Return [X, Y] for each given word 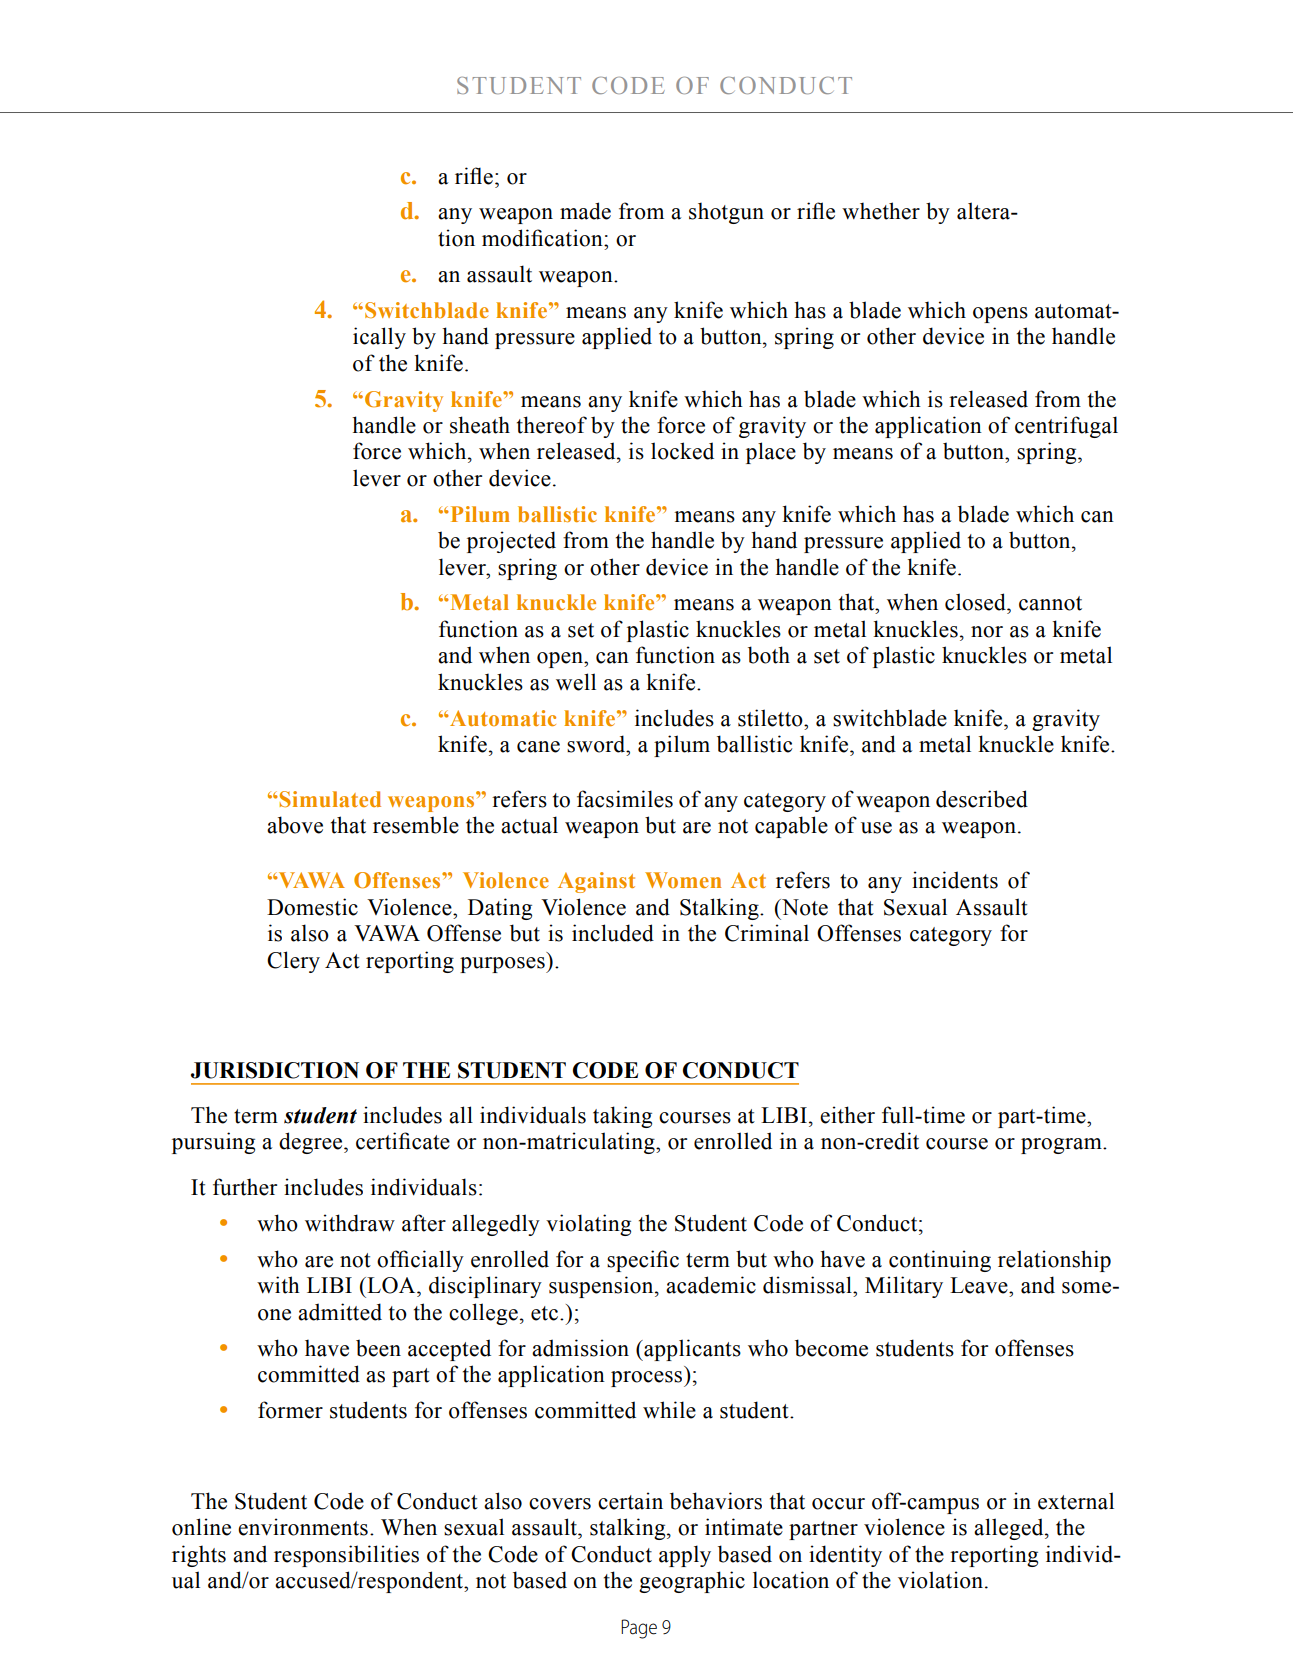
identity [845, 1556]
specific [643, 1261]
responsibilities [346, 1556]
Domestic [312, 907]
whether [881, 211]
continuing [940, 1261]
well [576, 682]
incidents [955, 880]
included [613, 933]
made [585, 211]
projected [511, 542]
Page [639, 1629]
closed [976, 602]
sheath [480, 425]
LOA [391, 1285]
